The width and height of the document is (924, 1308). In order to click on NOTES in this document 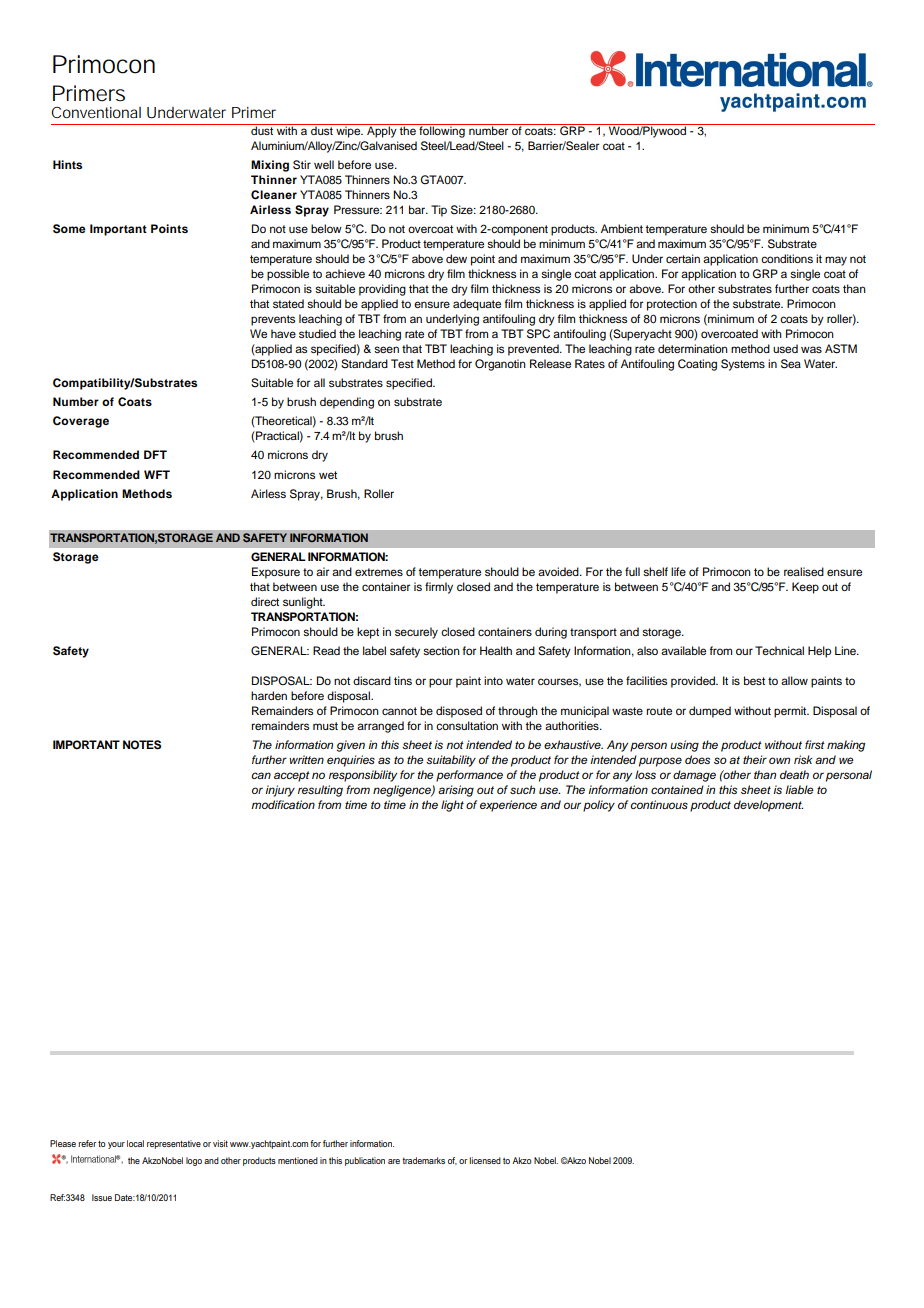, I will do `click(142, 745)`.
